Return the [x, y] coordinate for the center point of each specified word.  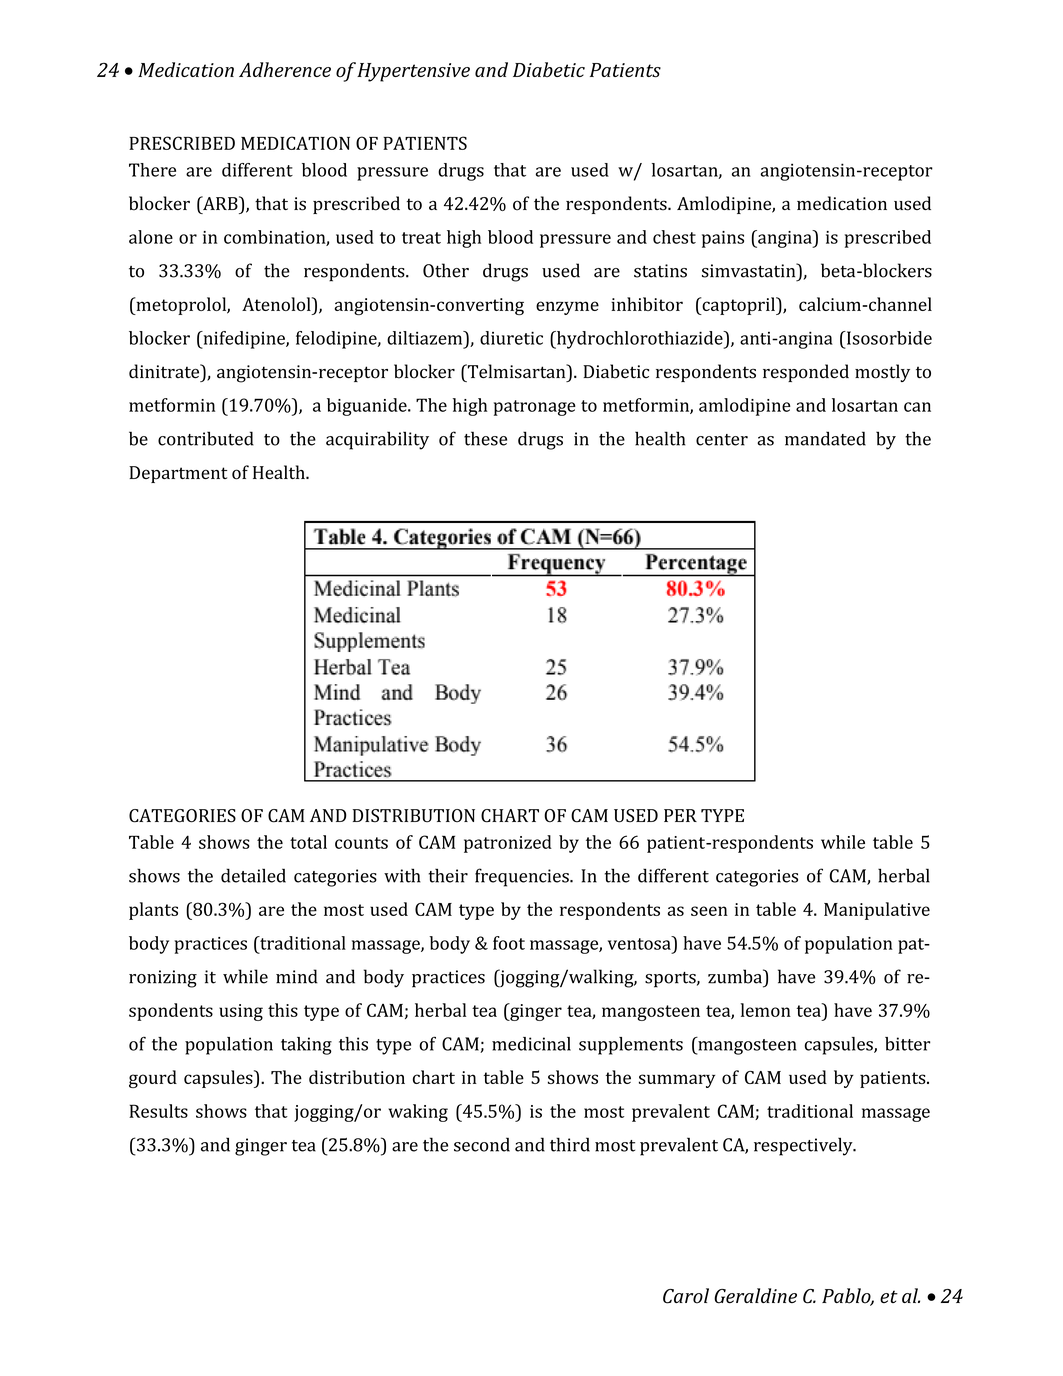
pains [723, 239]
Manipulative [877, 911]
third [570, 1144]
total [308, 842]
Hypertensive [413, 72]
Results [158, 1111]
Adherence [285, 69]
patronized [508, 844]
